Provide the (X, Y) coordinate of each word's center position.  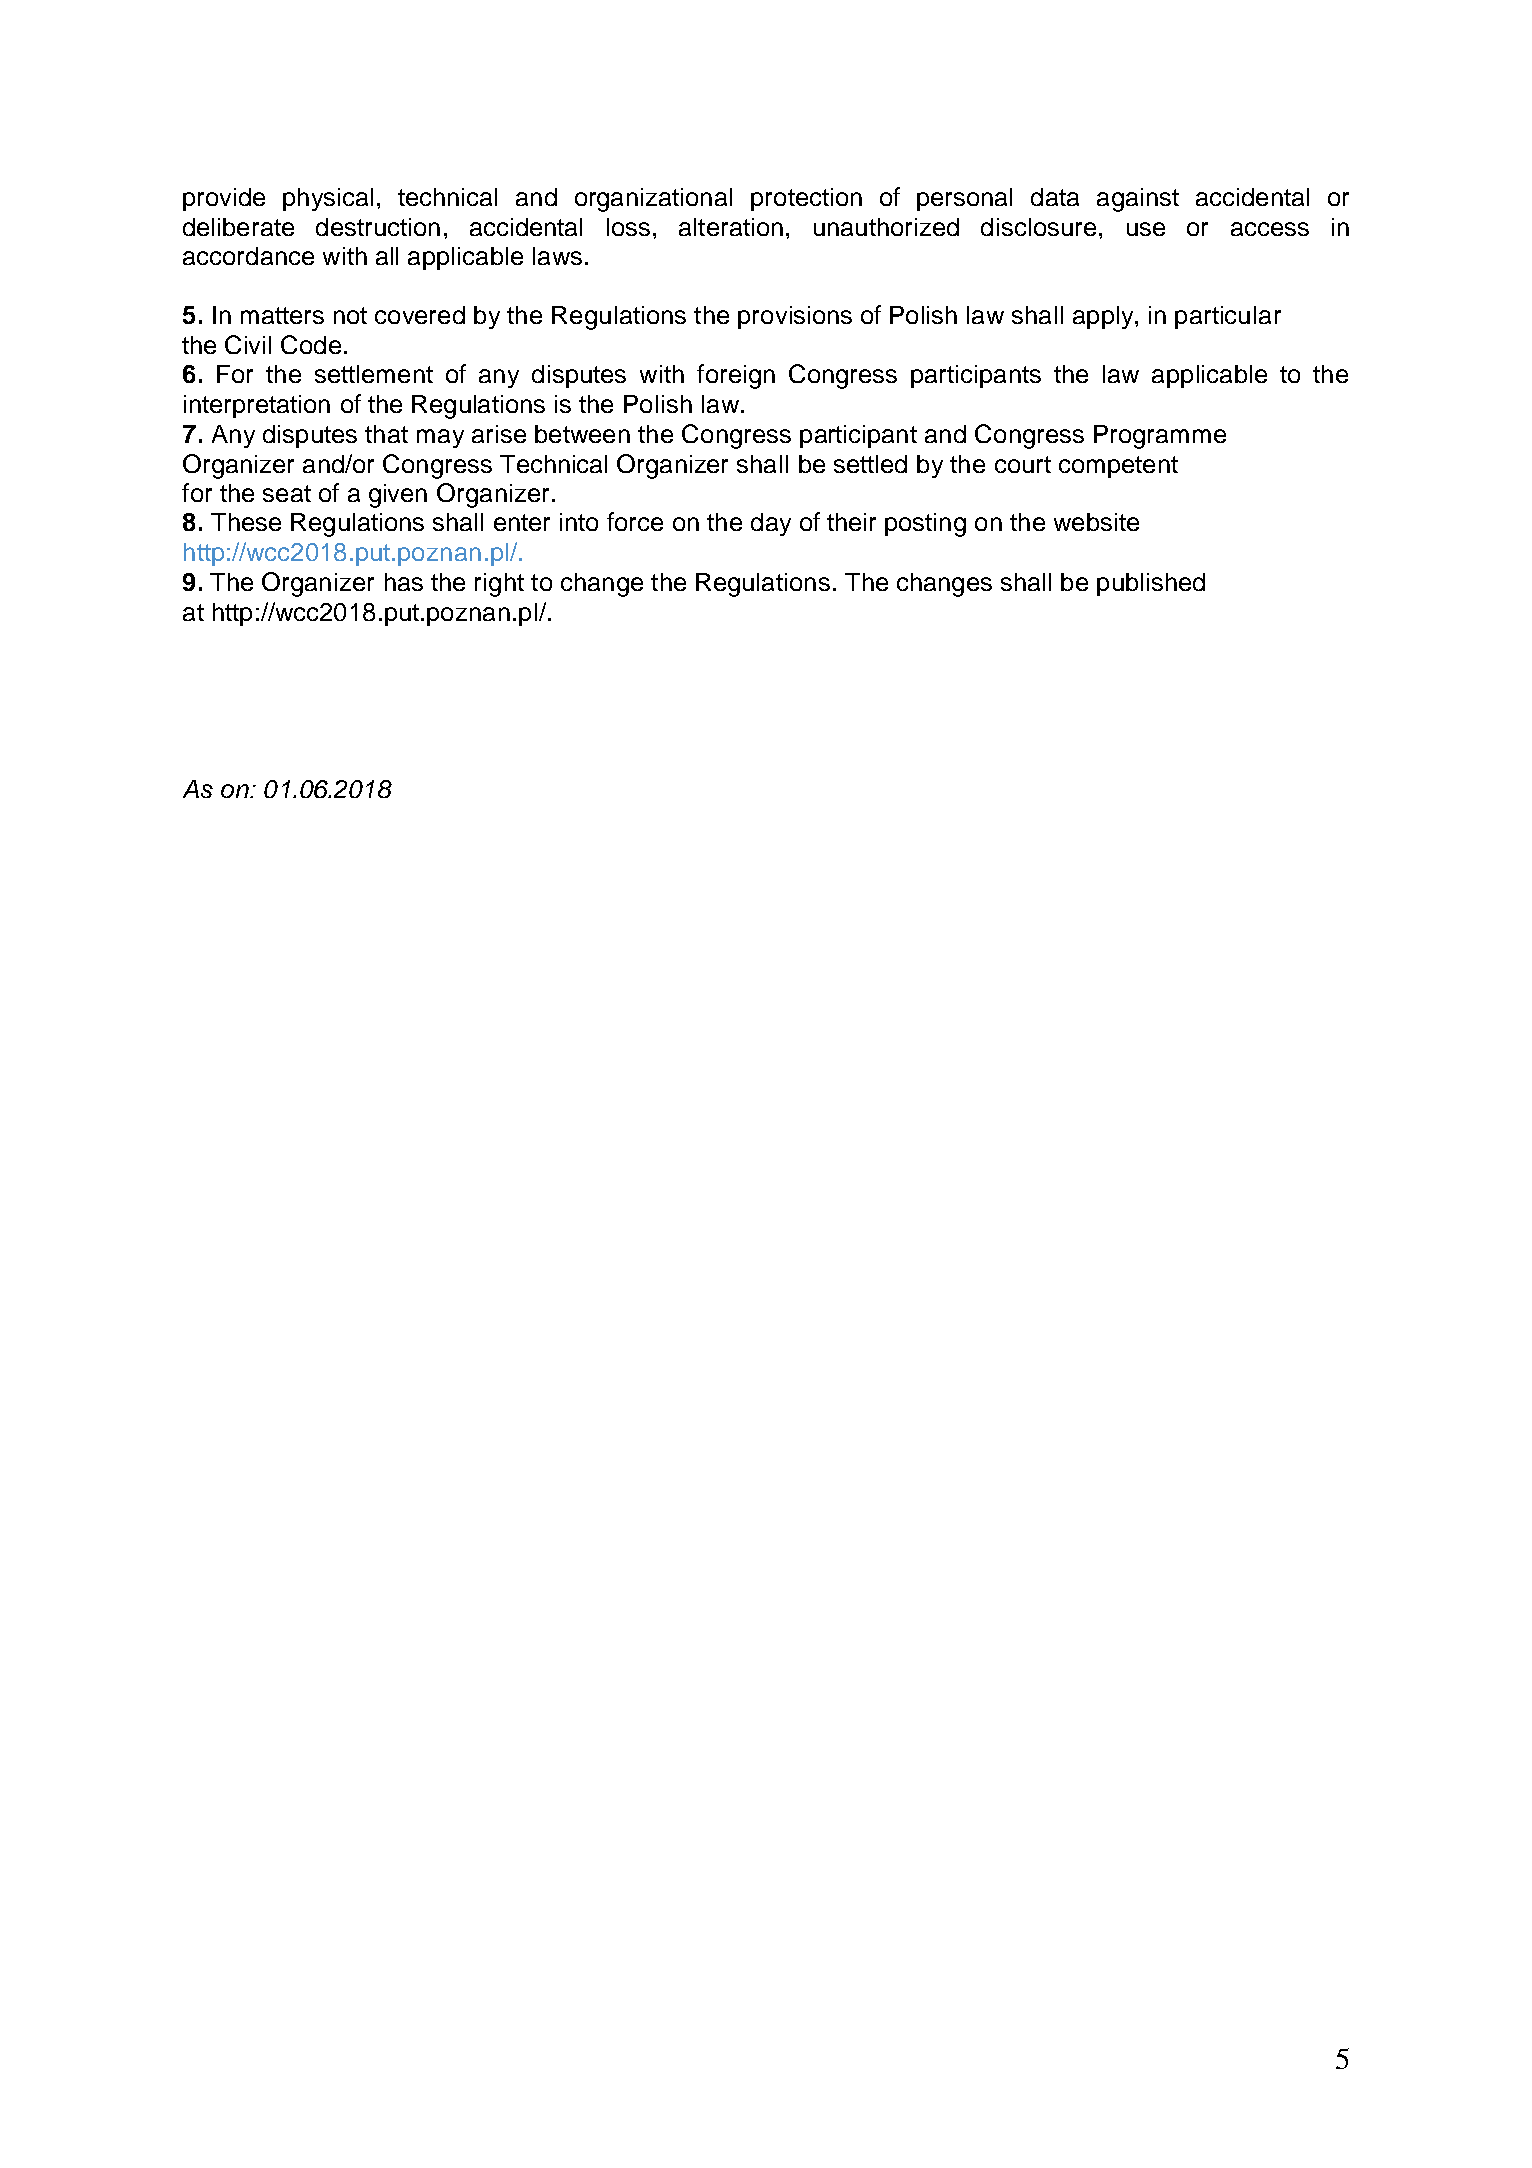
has (404, 582)
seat (287, 493)
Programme (1160, 437)
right (499, 585)
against (1138, 200)
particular (1228, 317)
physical (328, 199)
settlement (374, 374)
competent (1118, 467)
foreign (736, 376)
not (350, 315)
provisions (795, 317)
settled (870, 464)
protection (806, 199)
